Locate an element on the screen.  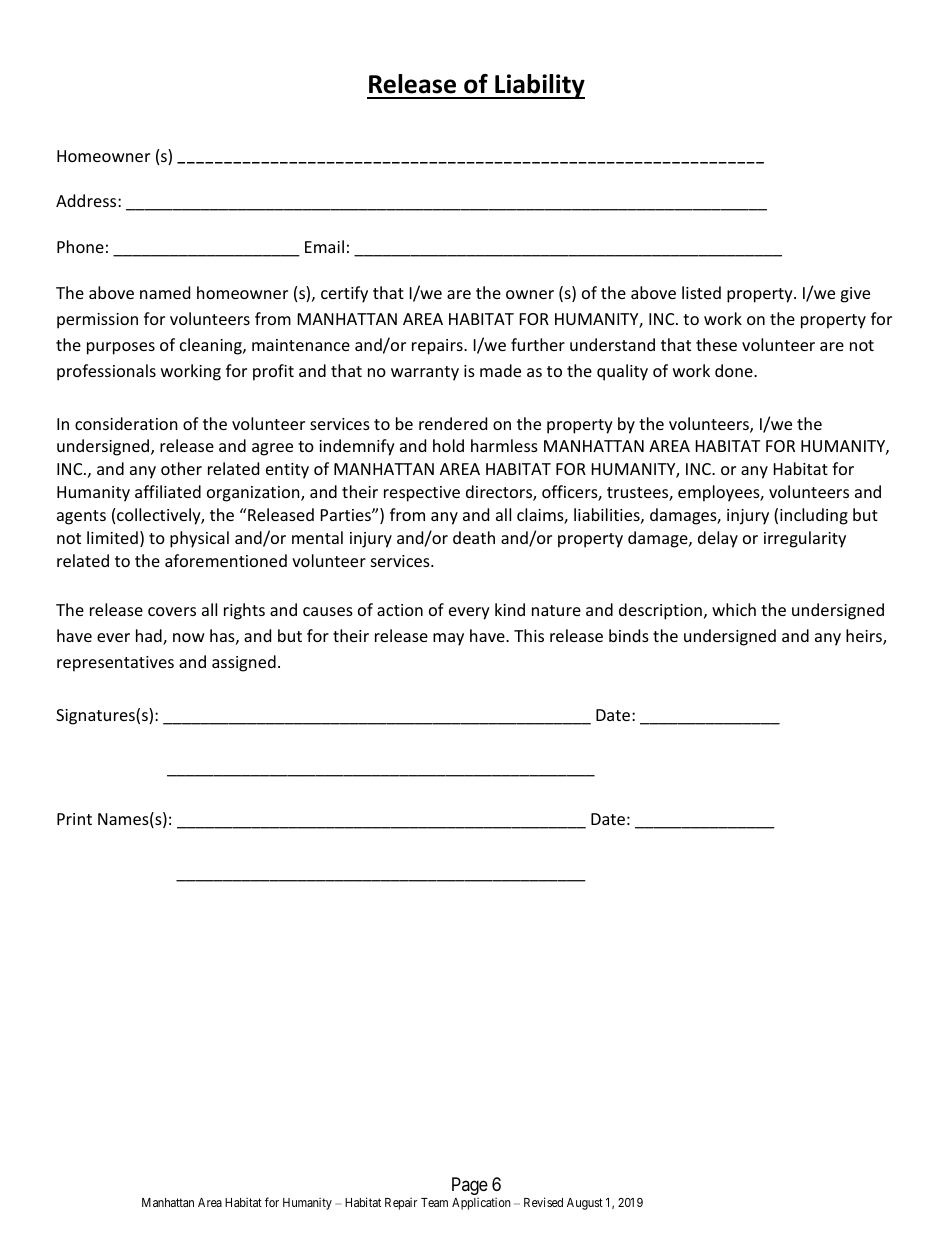
Team is located at coordinates (434, 1202).
